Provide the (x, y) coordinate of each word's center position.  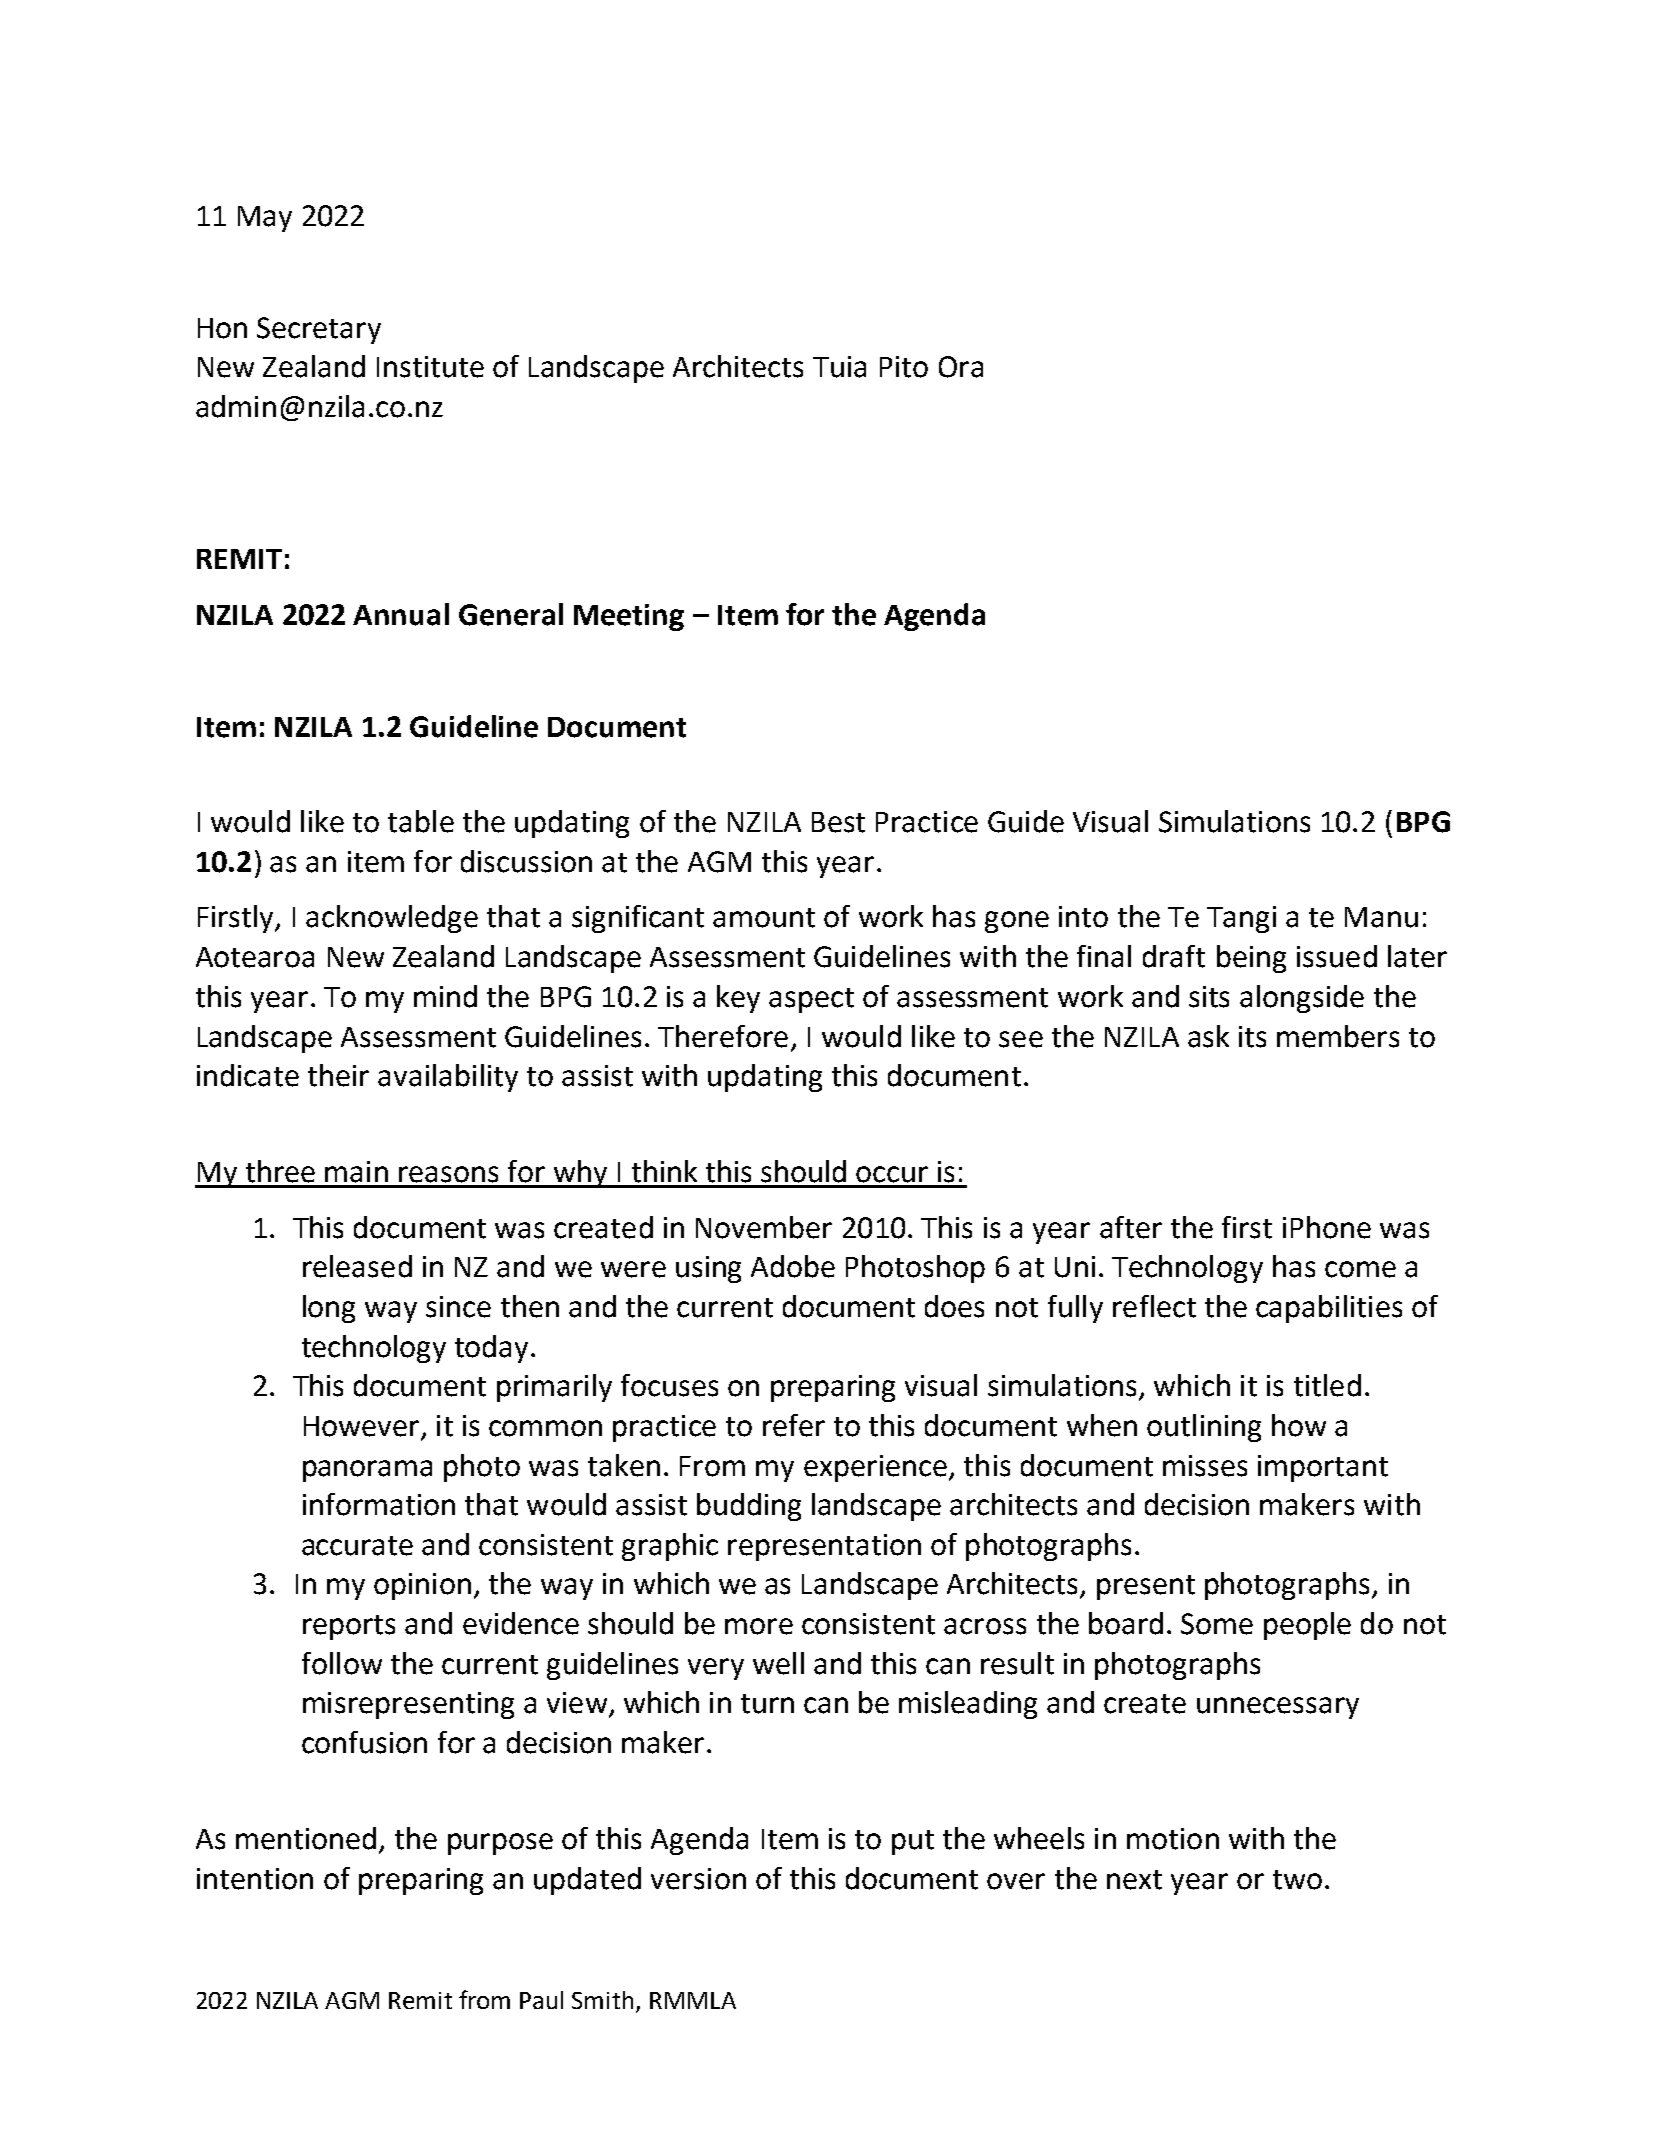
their (338, 1075)
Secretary (319, 330)
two (1297, 1880)
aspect (811, 1000)
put (913, 1842)
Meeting (629, 617)
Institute (430, 367)
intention (255, 1879)
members (1338, 1036)
